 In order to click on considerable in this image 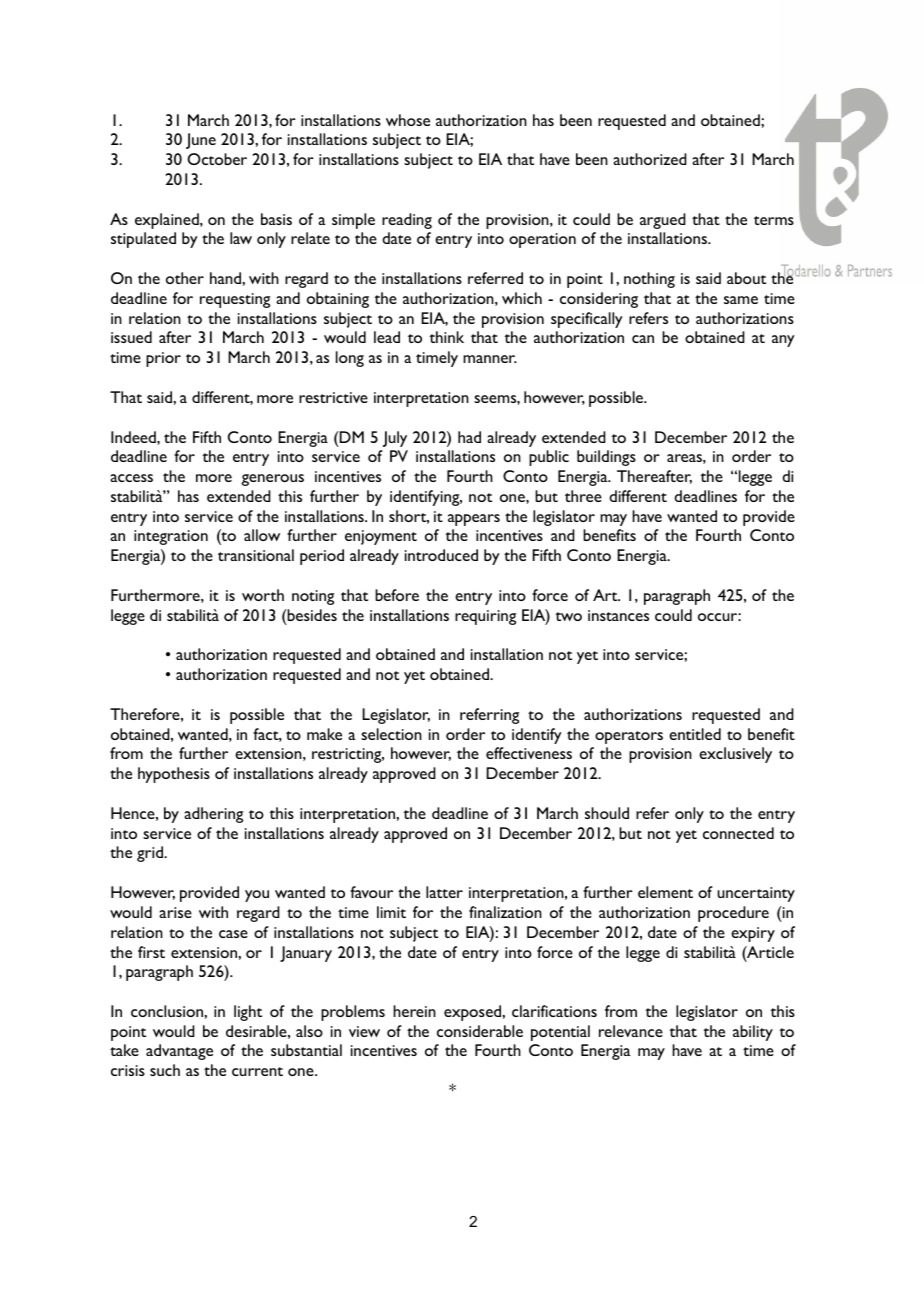, I will do `click(480, 1031)`.
